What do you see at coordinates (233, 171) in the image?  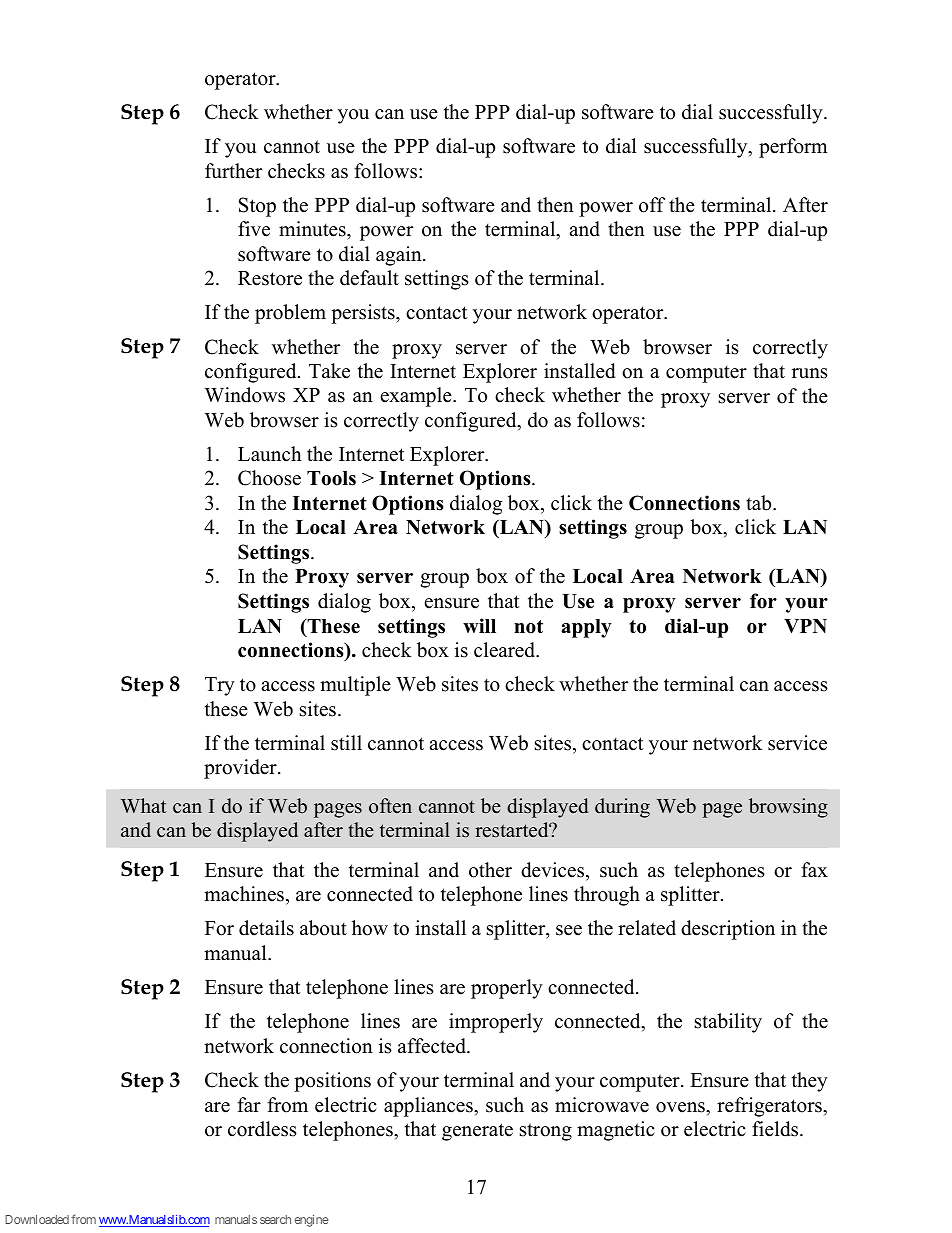 I see `further` at bounding box center [233, 171].
